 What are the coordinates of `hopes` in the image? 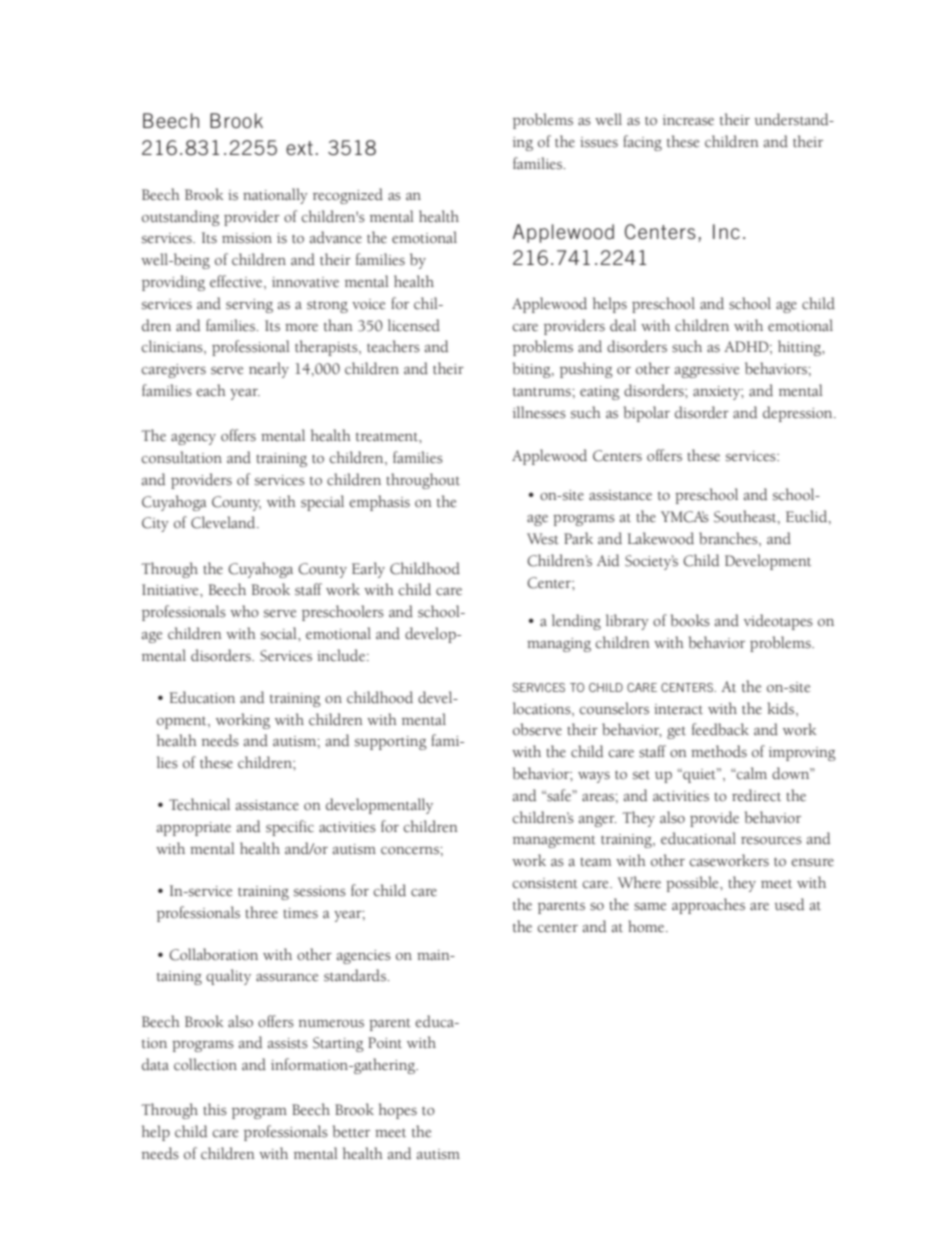 It's located at (398, 1111).
